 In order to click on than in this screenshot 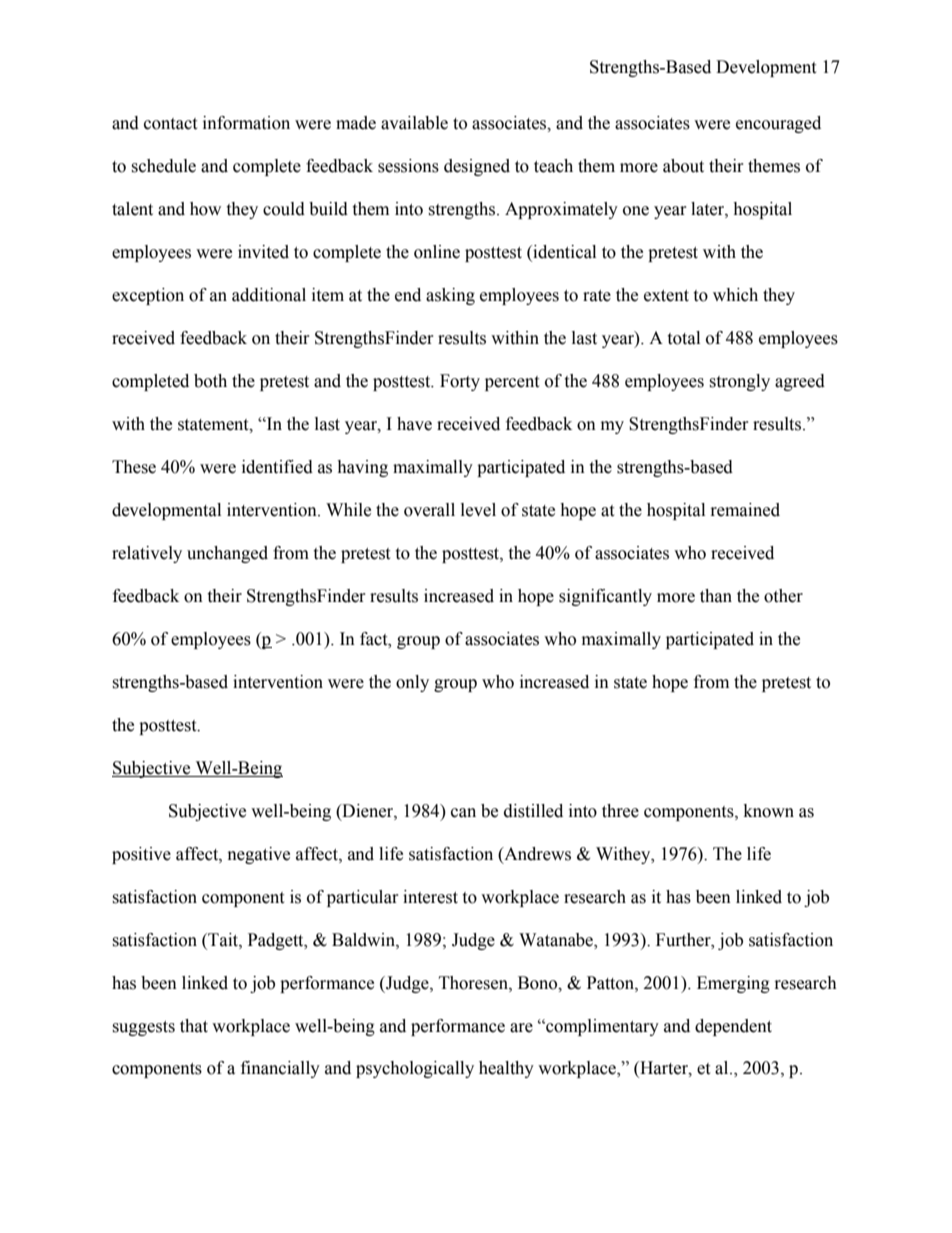, I will do `click(716, 596)`.
